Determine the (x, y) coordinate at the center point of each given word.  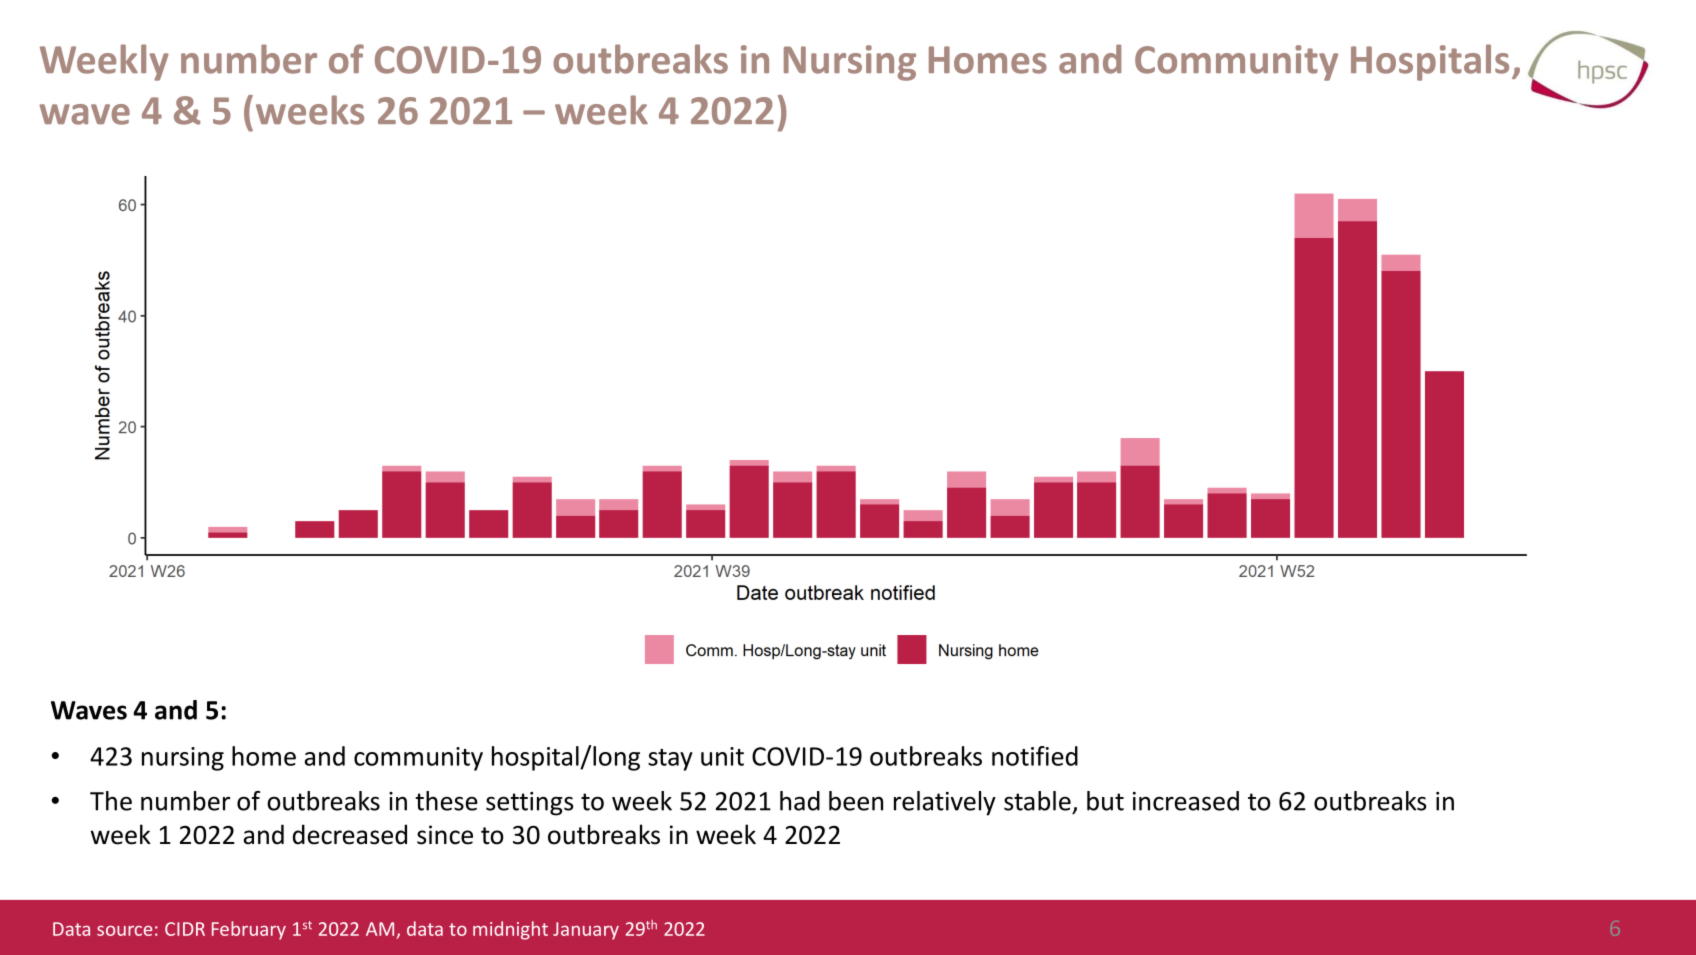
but (1105, 801)
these (446, 801)
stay (670, 760)
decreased (350, 834)
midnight (510, 930)
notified (1035, 756)
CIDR (185, 929)
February (249, 930)
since (445, 835)
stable (1037, 801)
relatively (945, 803)
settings (530, 804)
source (124, 931)
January (586, 931)
